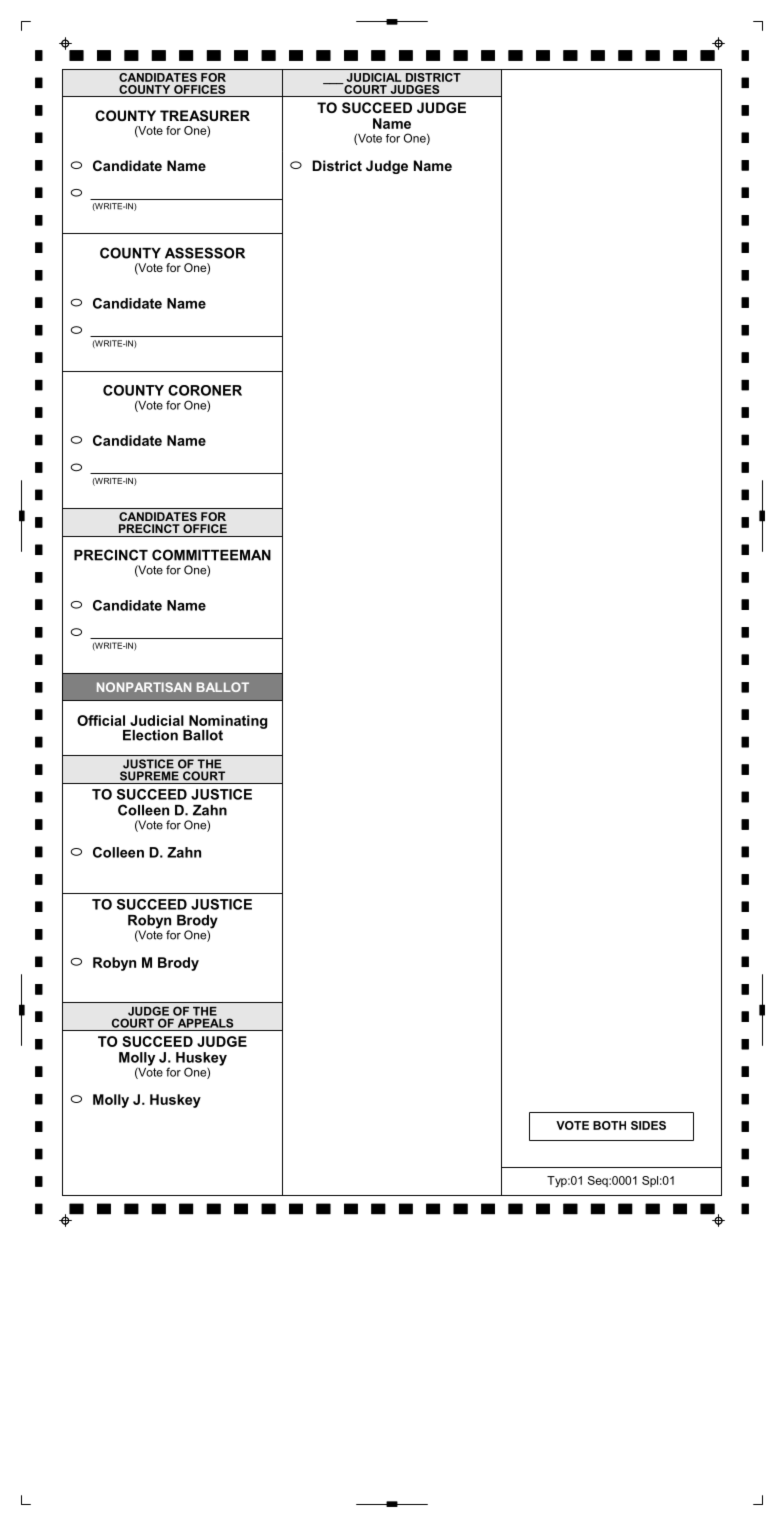  What do you see at coordinates (144, 687) in the screenshot?
I see `NONPARTISAN` at bounding box center [144, 687].
